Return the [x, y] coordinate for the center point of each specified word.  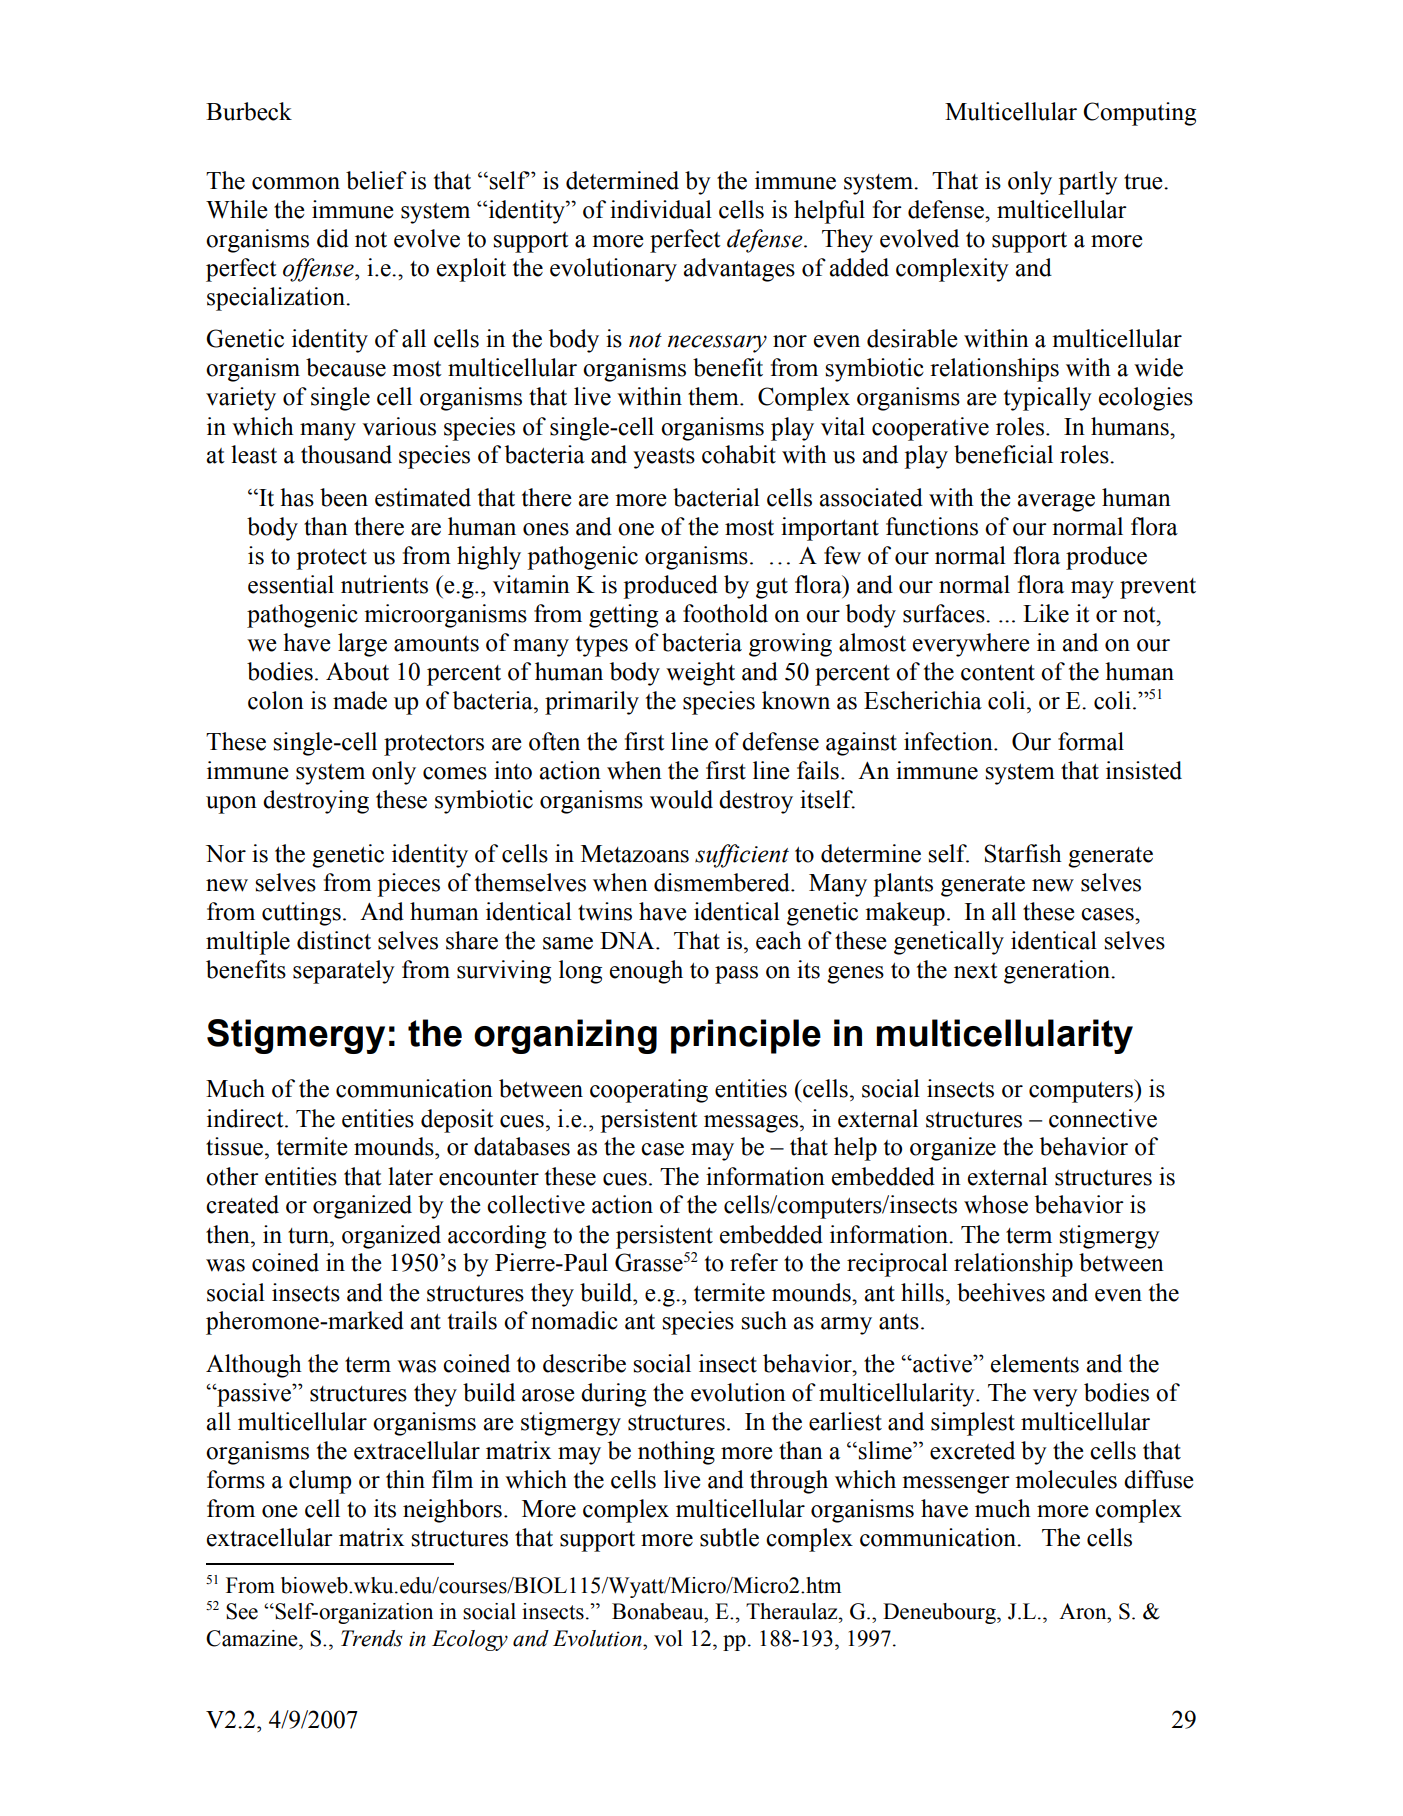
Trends [372, 1638]
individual [661, 209]
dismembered [723, 882]
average [1056, 503]
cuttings [301, 914]
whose [996, 1204]
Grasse [649, 1262]
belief [376, 180]
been [344, 497]
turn [309, 1236]
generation [1058, 972]
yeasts [664, 458]
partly [1088, 183]
